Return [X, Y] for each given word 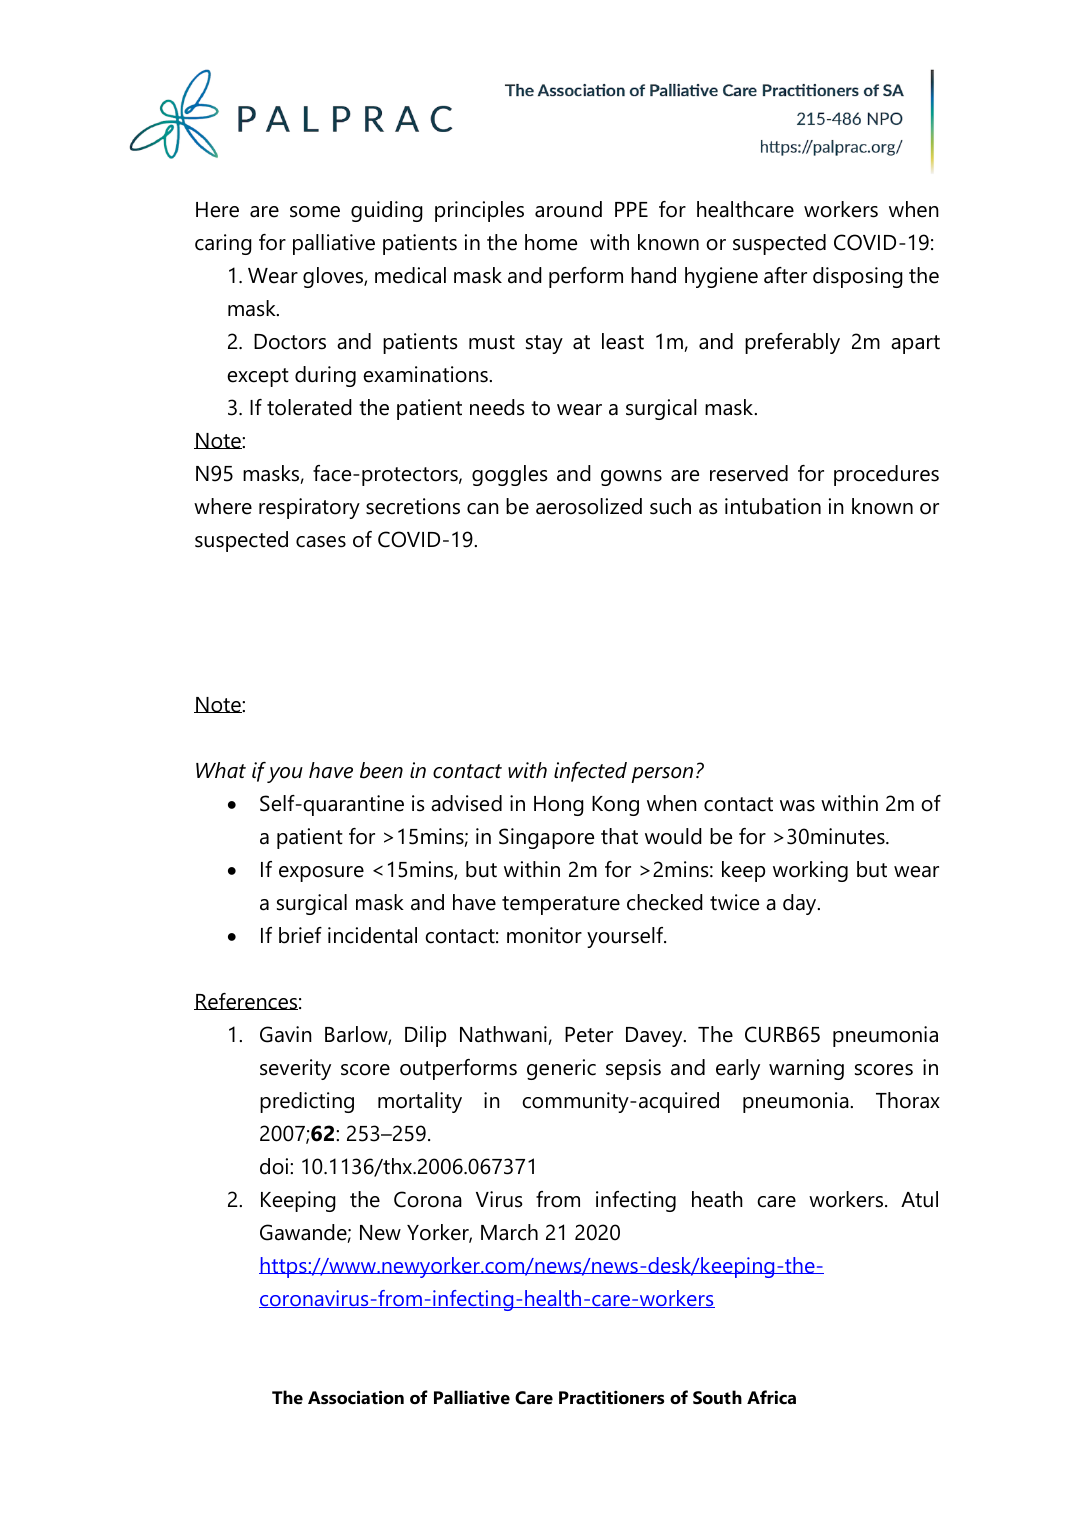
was [797, 806]
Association [356, 1397]
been [381, 770]
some [315, 212]
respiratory [309, 508]
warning [806, 1069]
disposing [858, 277]
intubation [773, 506]
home [551, 242]
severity [295, 1069]
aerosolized [589, 506]
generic [561, 1069]
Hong [559, 806]
